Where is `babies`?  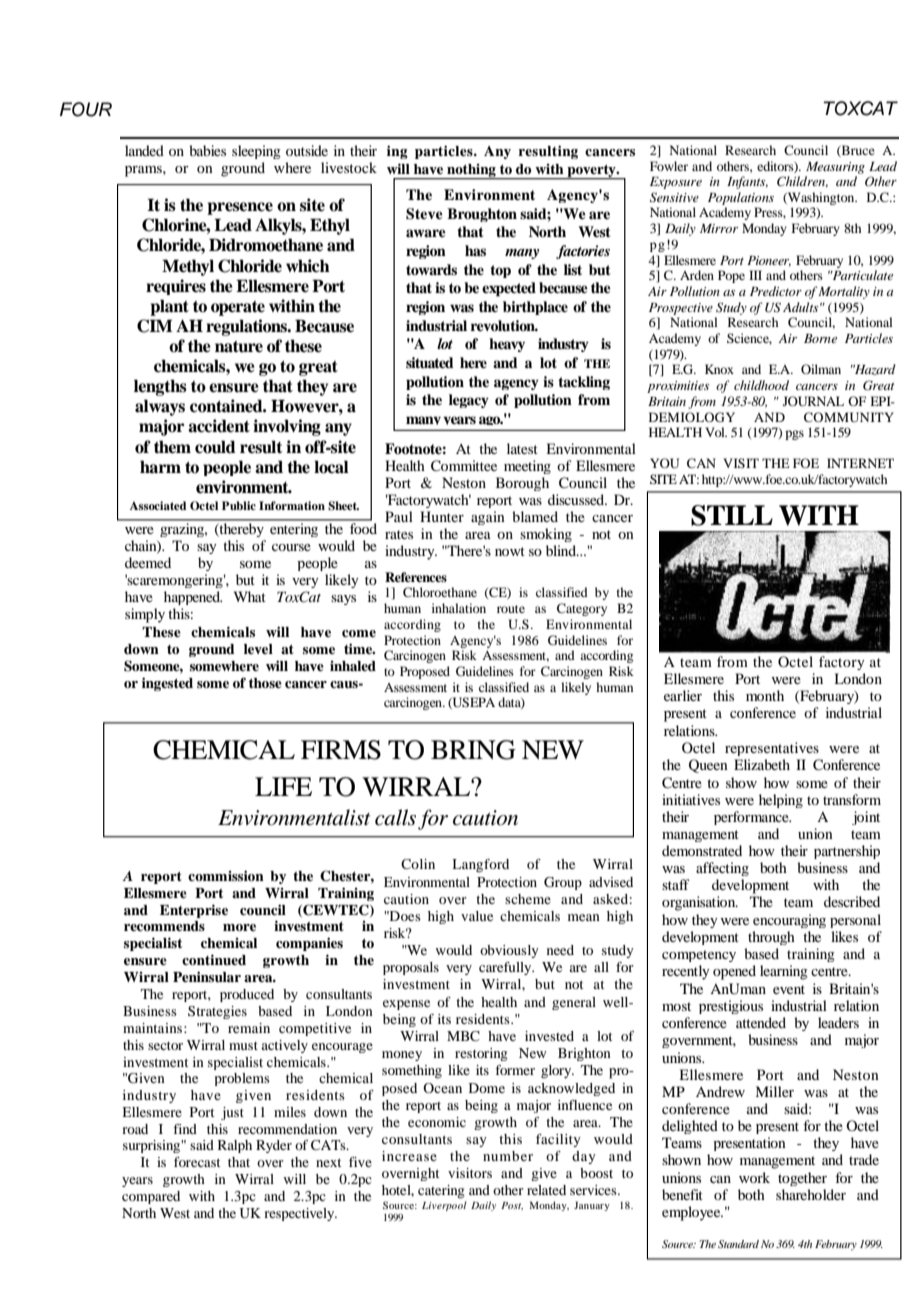
babies is located at coordinates (207, 150).
